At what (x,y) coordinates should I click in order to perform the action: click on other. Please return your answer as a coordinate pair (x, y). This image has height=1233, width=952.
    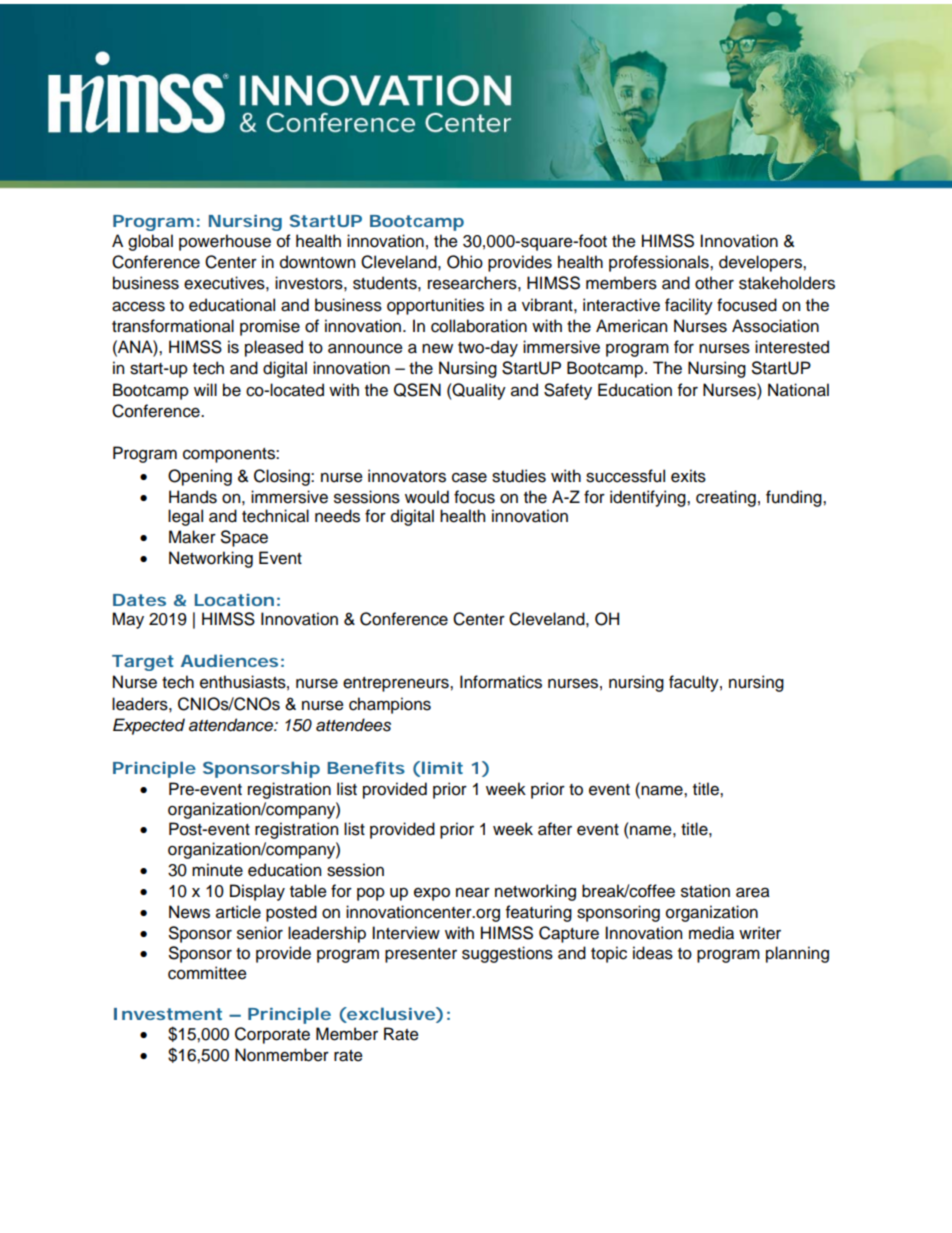
    Looking at the image, I should click on (714, 283).
